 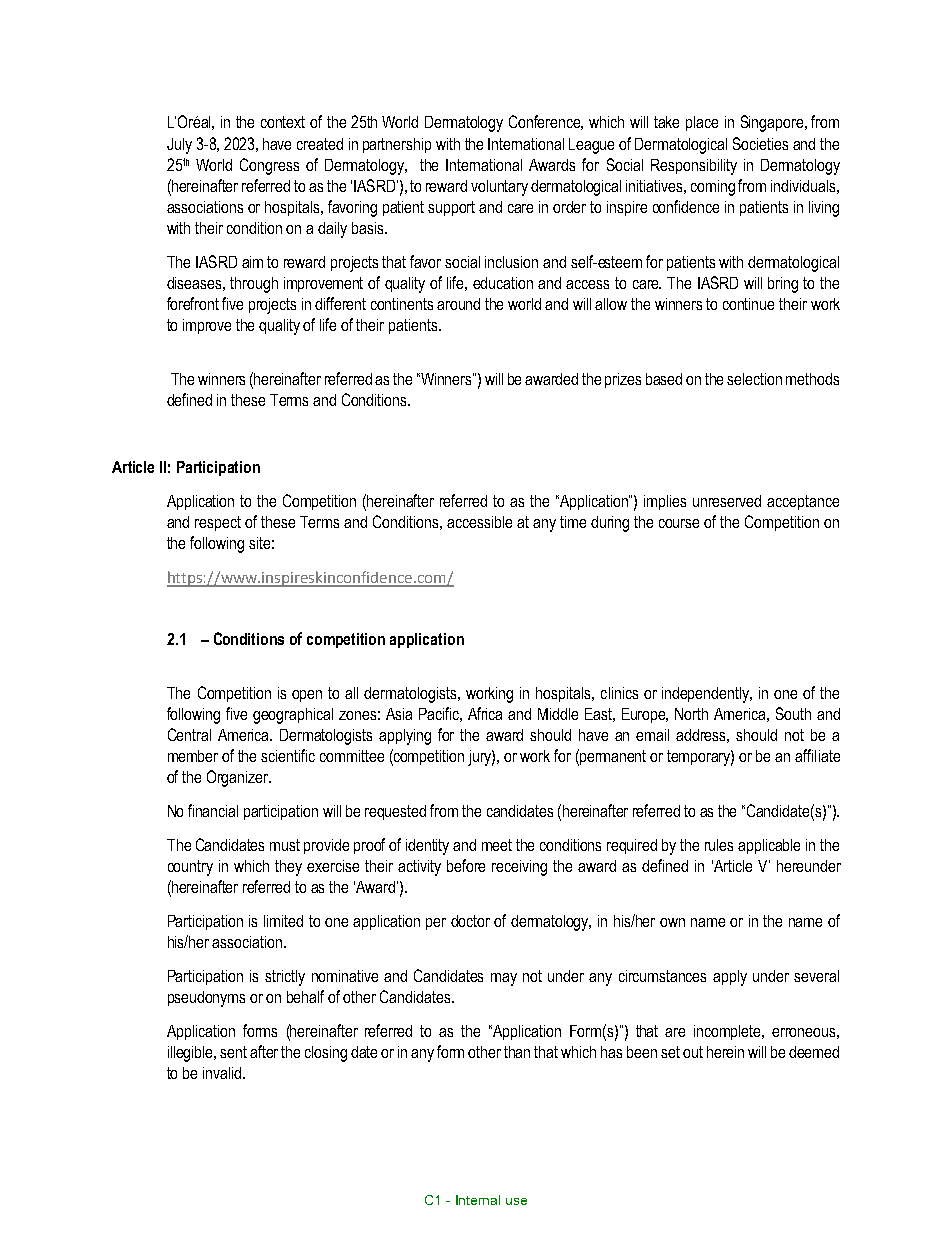 What do you see at coordinates (573, 522) in the screenshot?
I see `time` at bounding box center [573, 522].
